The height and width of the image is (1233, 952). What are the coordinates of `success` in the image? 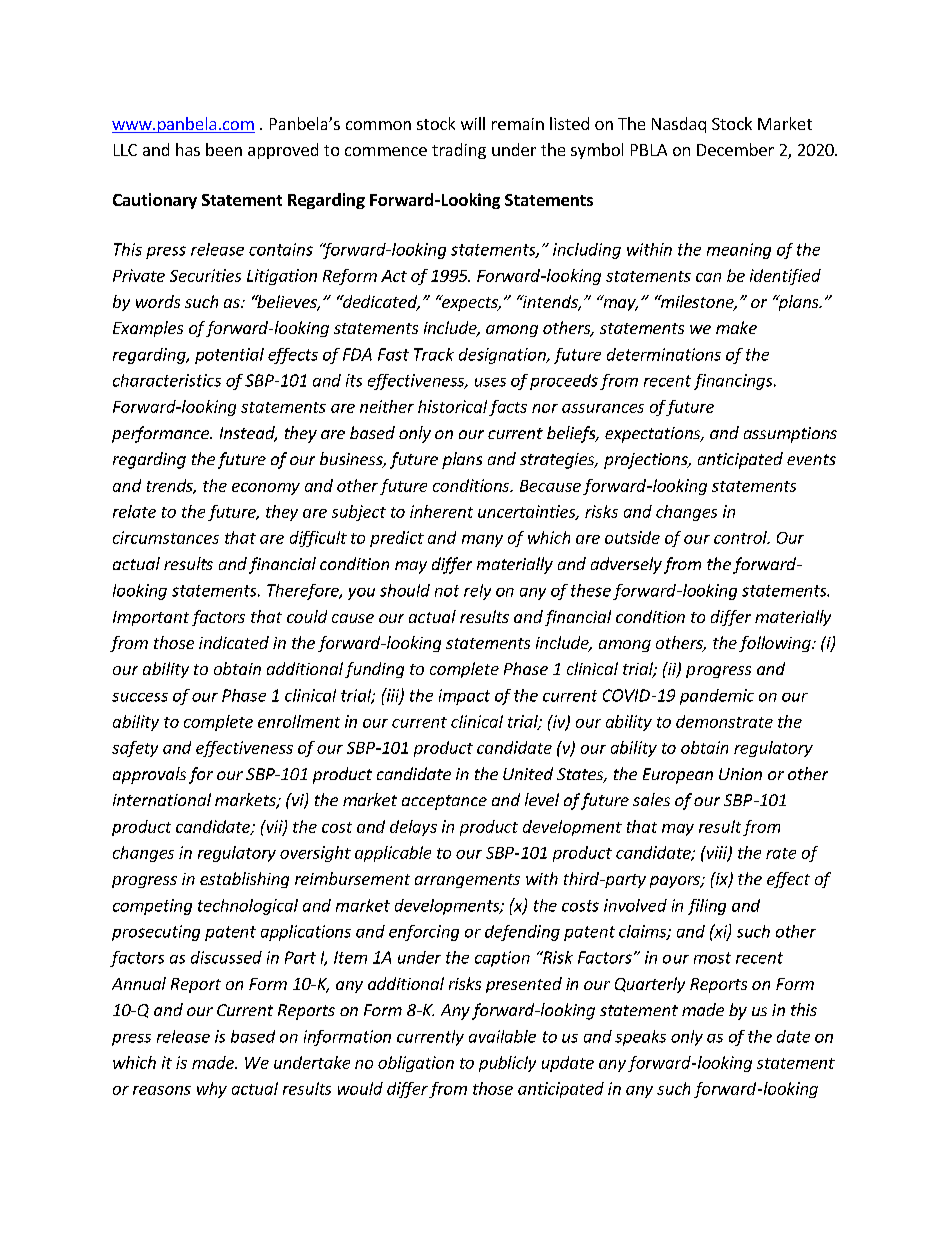 It's located at (140, 697).
